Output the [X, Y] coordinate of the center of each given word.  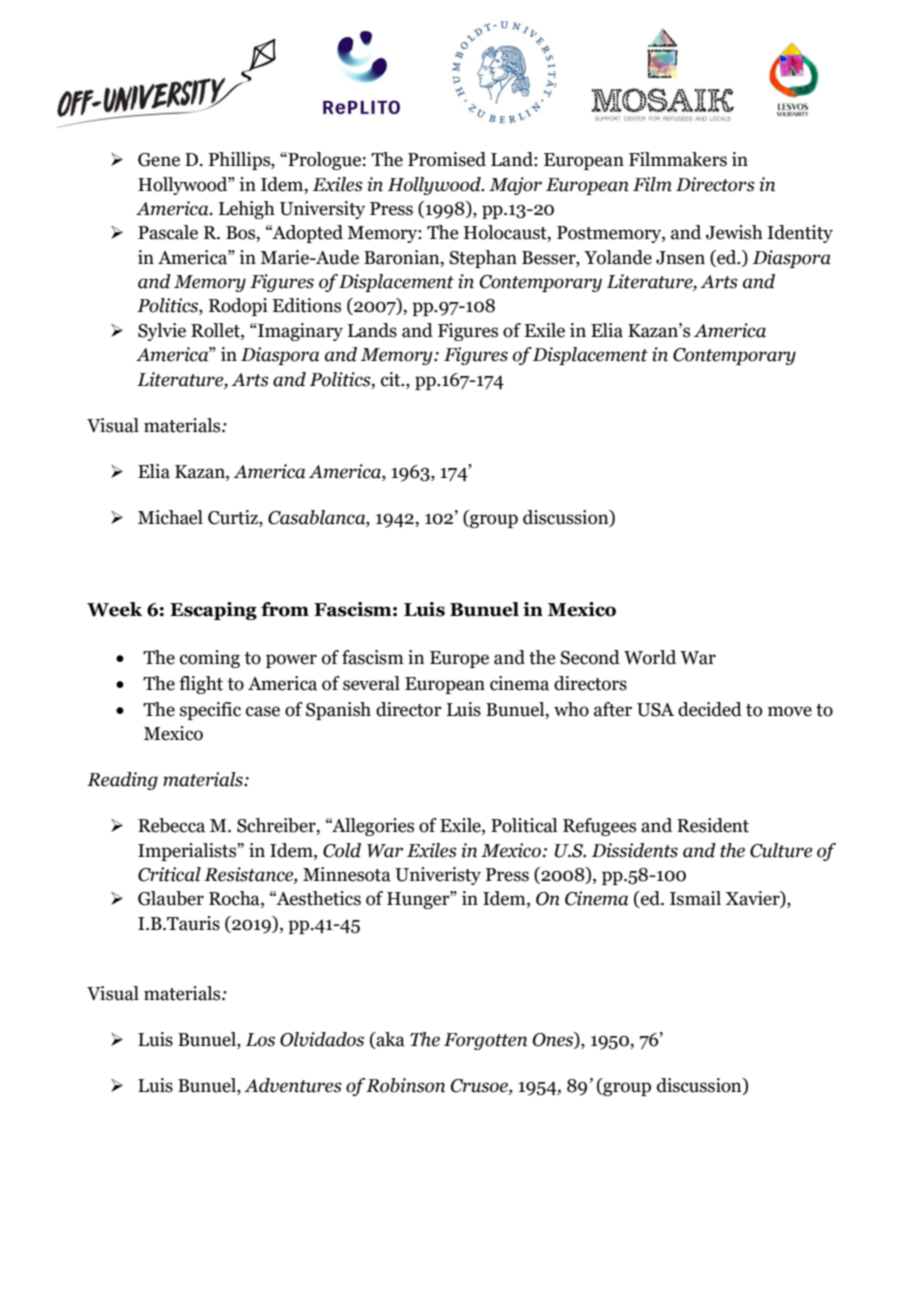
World [650, 657]
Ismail [695, 898]
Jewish [734, 232]
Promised [447, 159]
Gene [159, 160]
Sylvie [162, 332]
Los [260, 1040]
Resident [713, 825]
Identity [800, 234]
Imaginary [299, 332]
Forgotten [485, 1041]
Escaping [213, 611]
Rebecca [171, 825]
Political [524, 825]
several [371, 683]
